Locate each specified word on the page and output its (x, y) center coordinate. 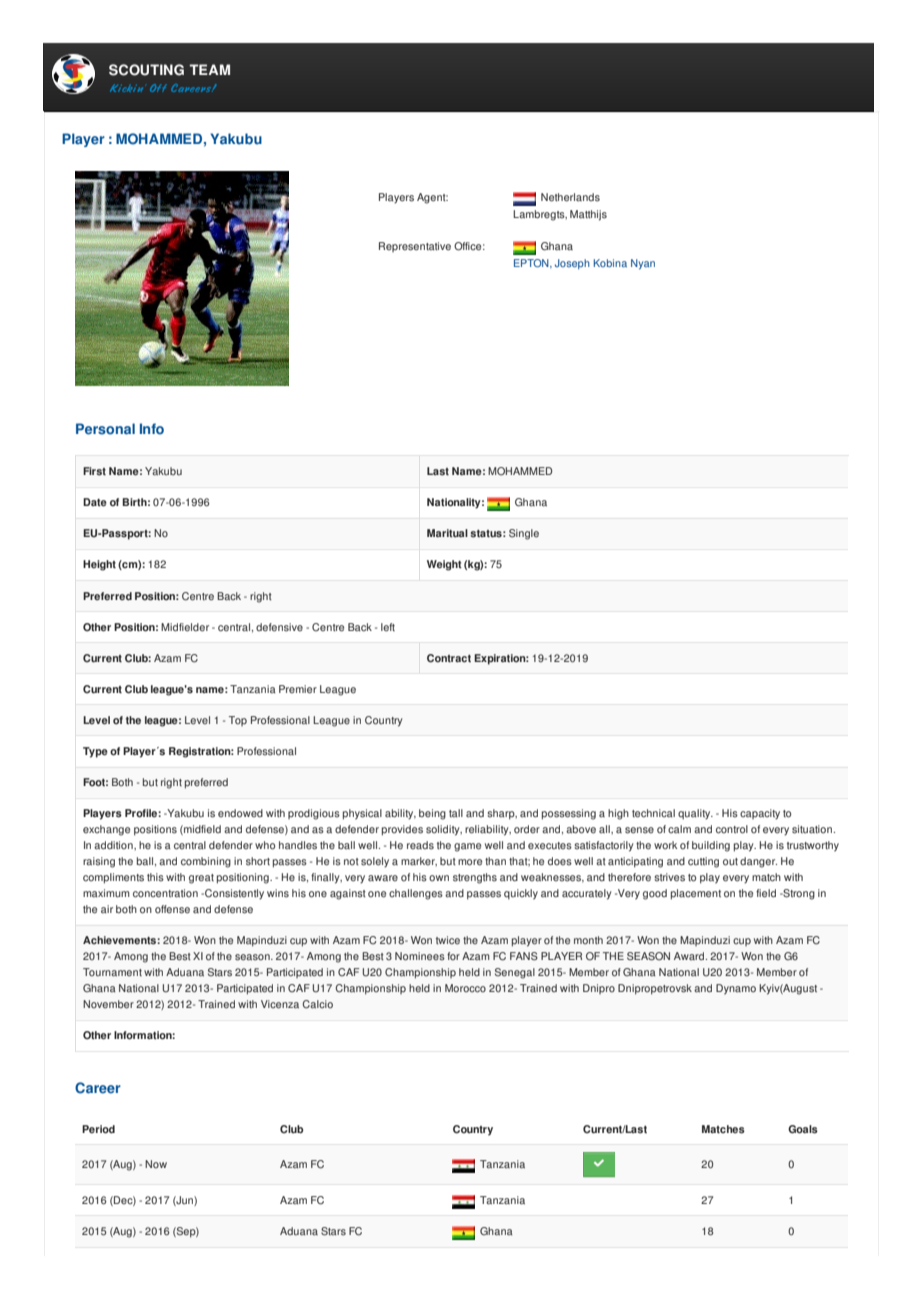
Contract (449, 658)
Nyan (643, 264)
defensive (279, 627)
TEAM (209, 69)
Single (524, 534)
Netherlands (570, 197)
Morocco (465, 988)
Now (156, 1164)
